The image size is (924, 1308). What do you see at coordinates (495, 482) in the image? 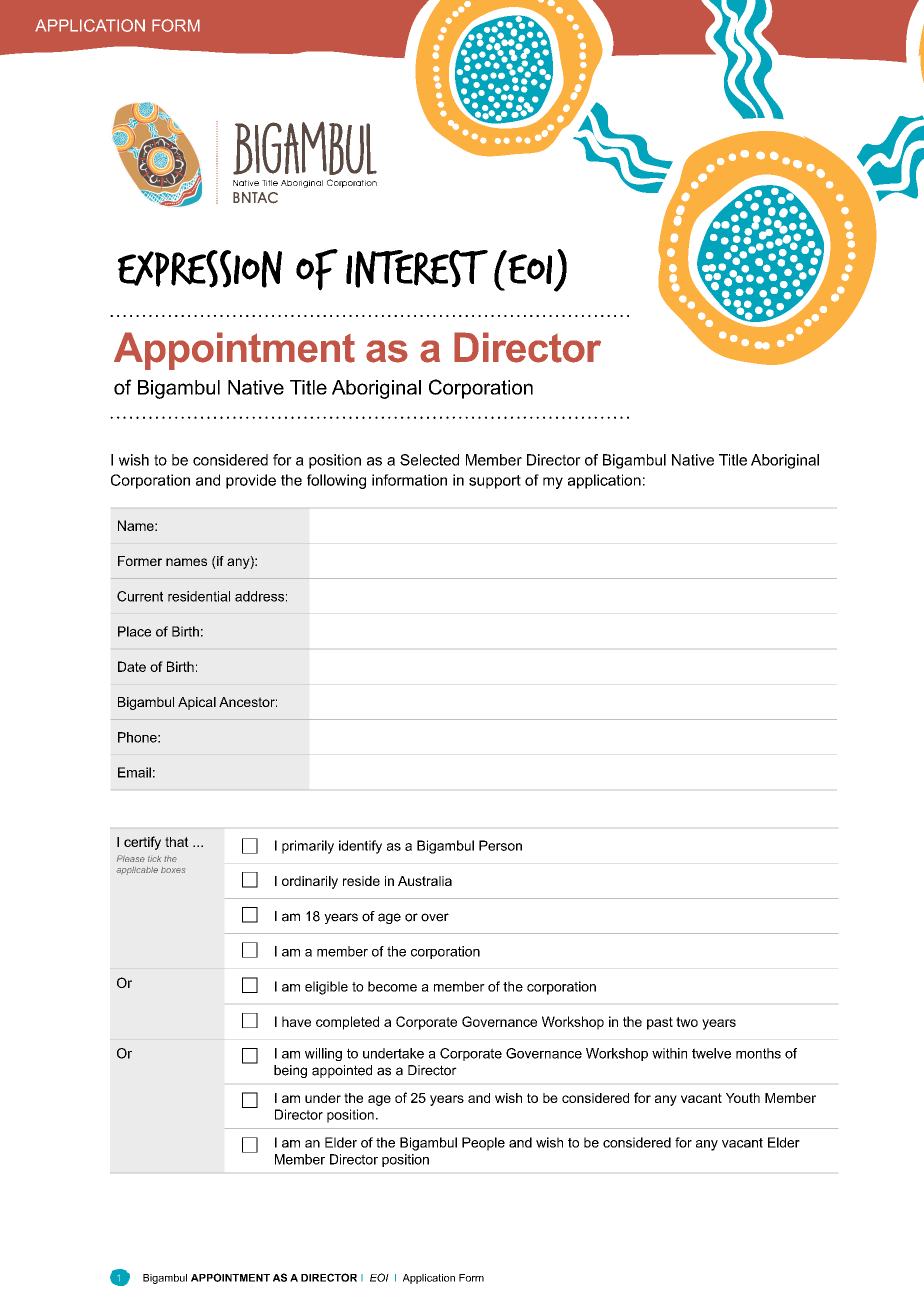
I see `support` at bounding box center [495, 482].
